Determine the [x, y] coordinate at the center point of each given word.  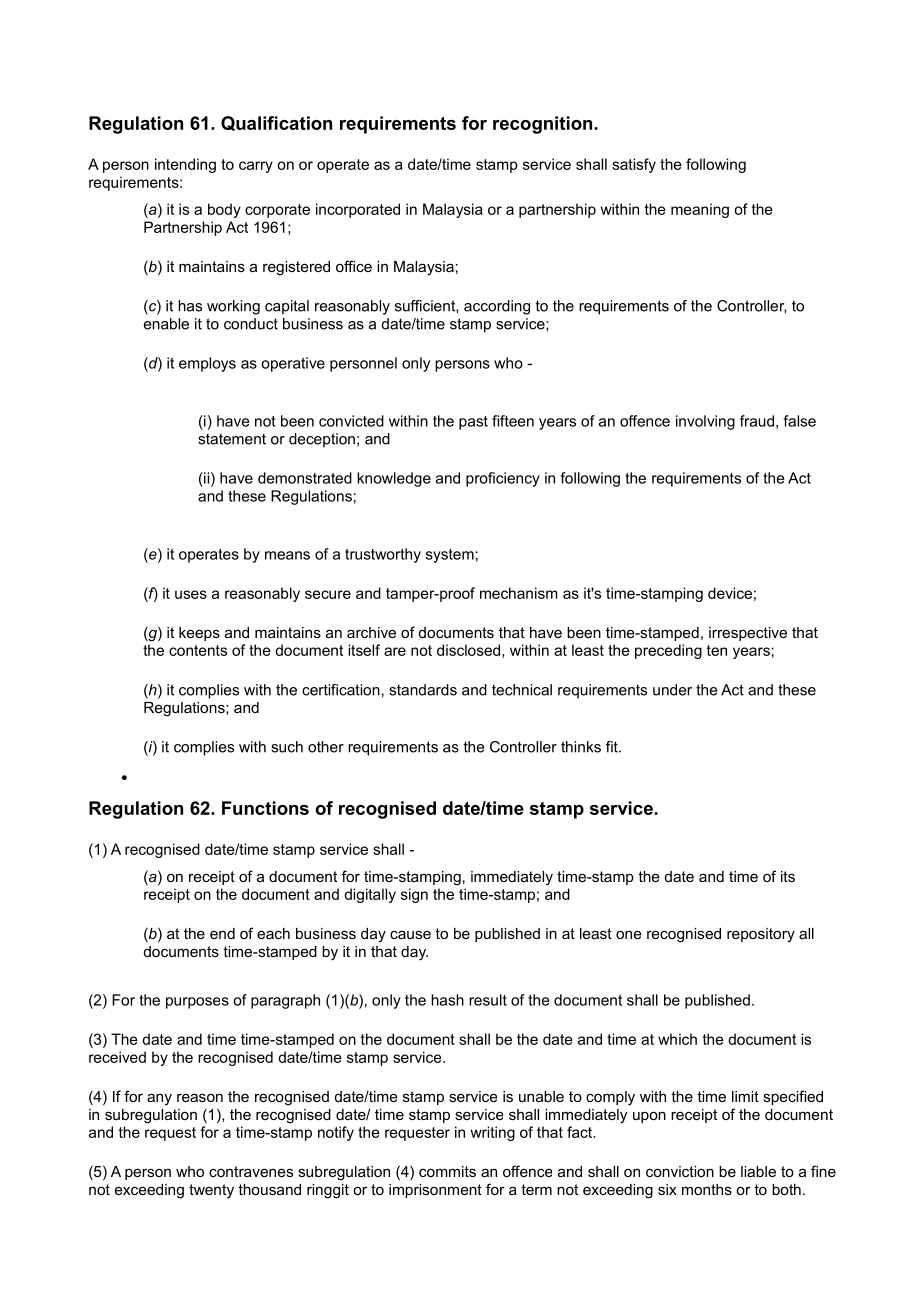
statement [232, 439]
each [273, 933]
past [473, 423]
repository [761, 935]
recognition [542, 125]
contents [198, 650]
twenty [211, 1191]
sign [414, 895]
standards [423, 690]
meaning [700, 210]
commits [447, 1171]
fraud [757, 421]
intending [185, 165]
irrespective [748, 634]
